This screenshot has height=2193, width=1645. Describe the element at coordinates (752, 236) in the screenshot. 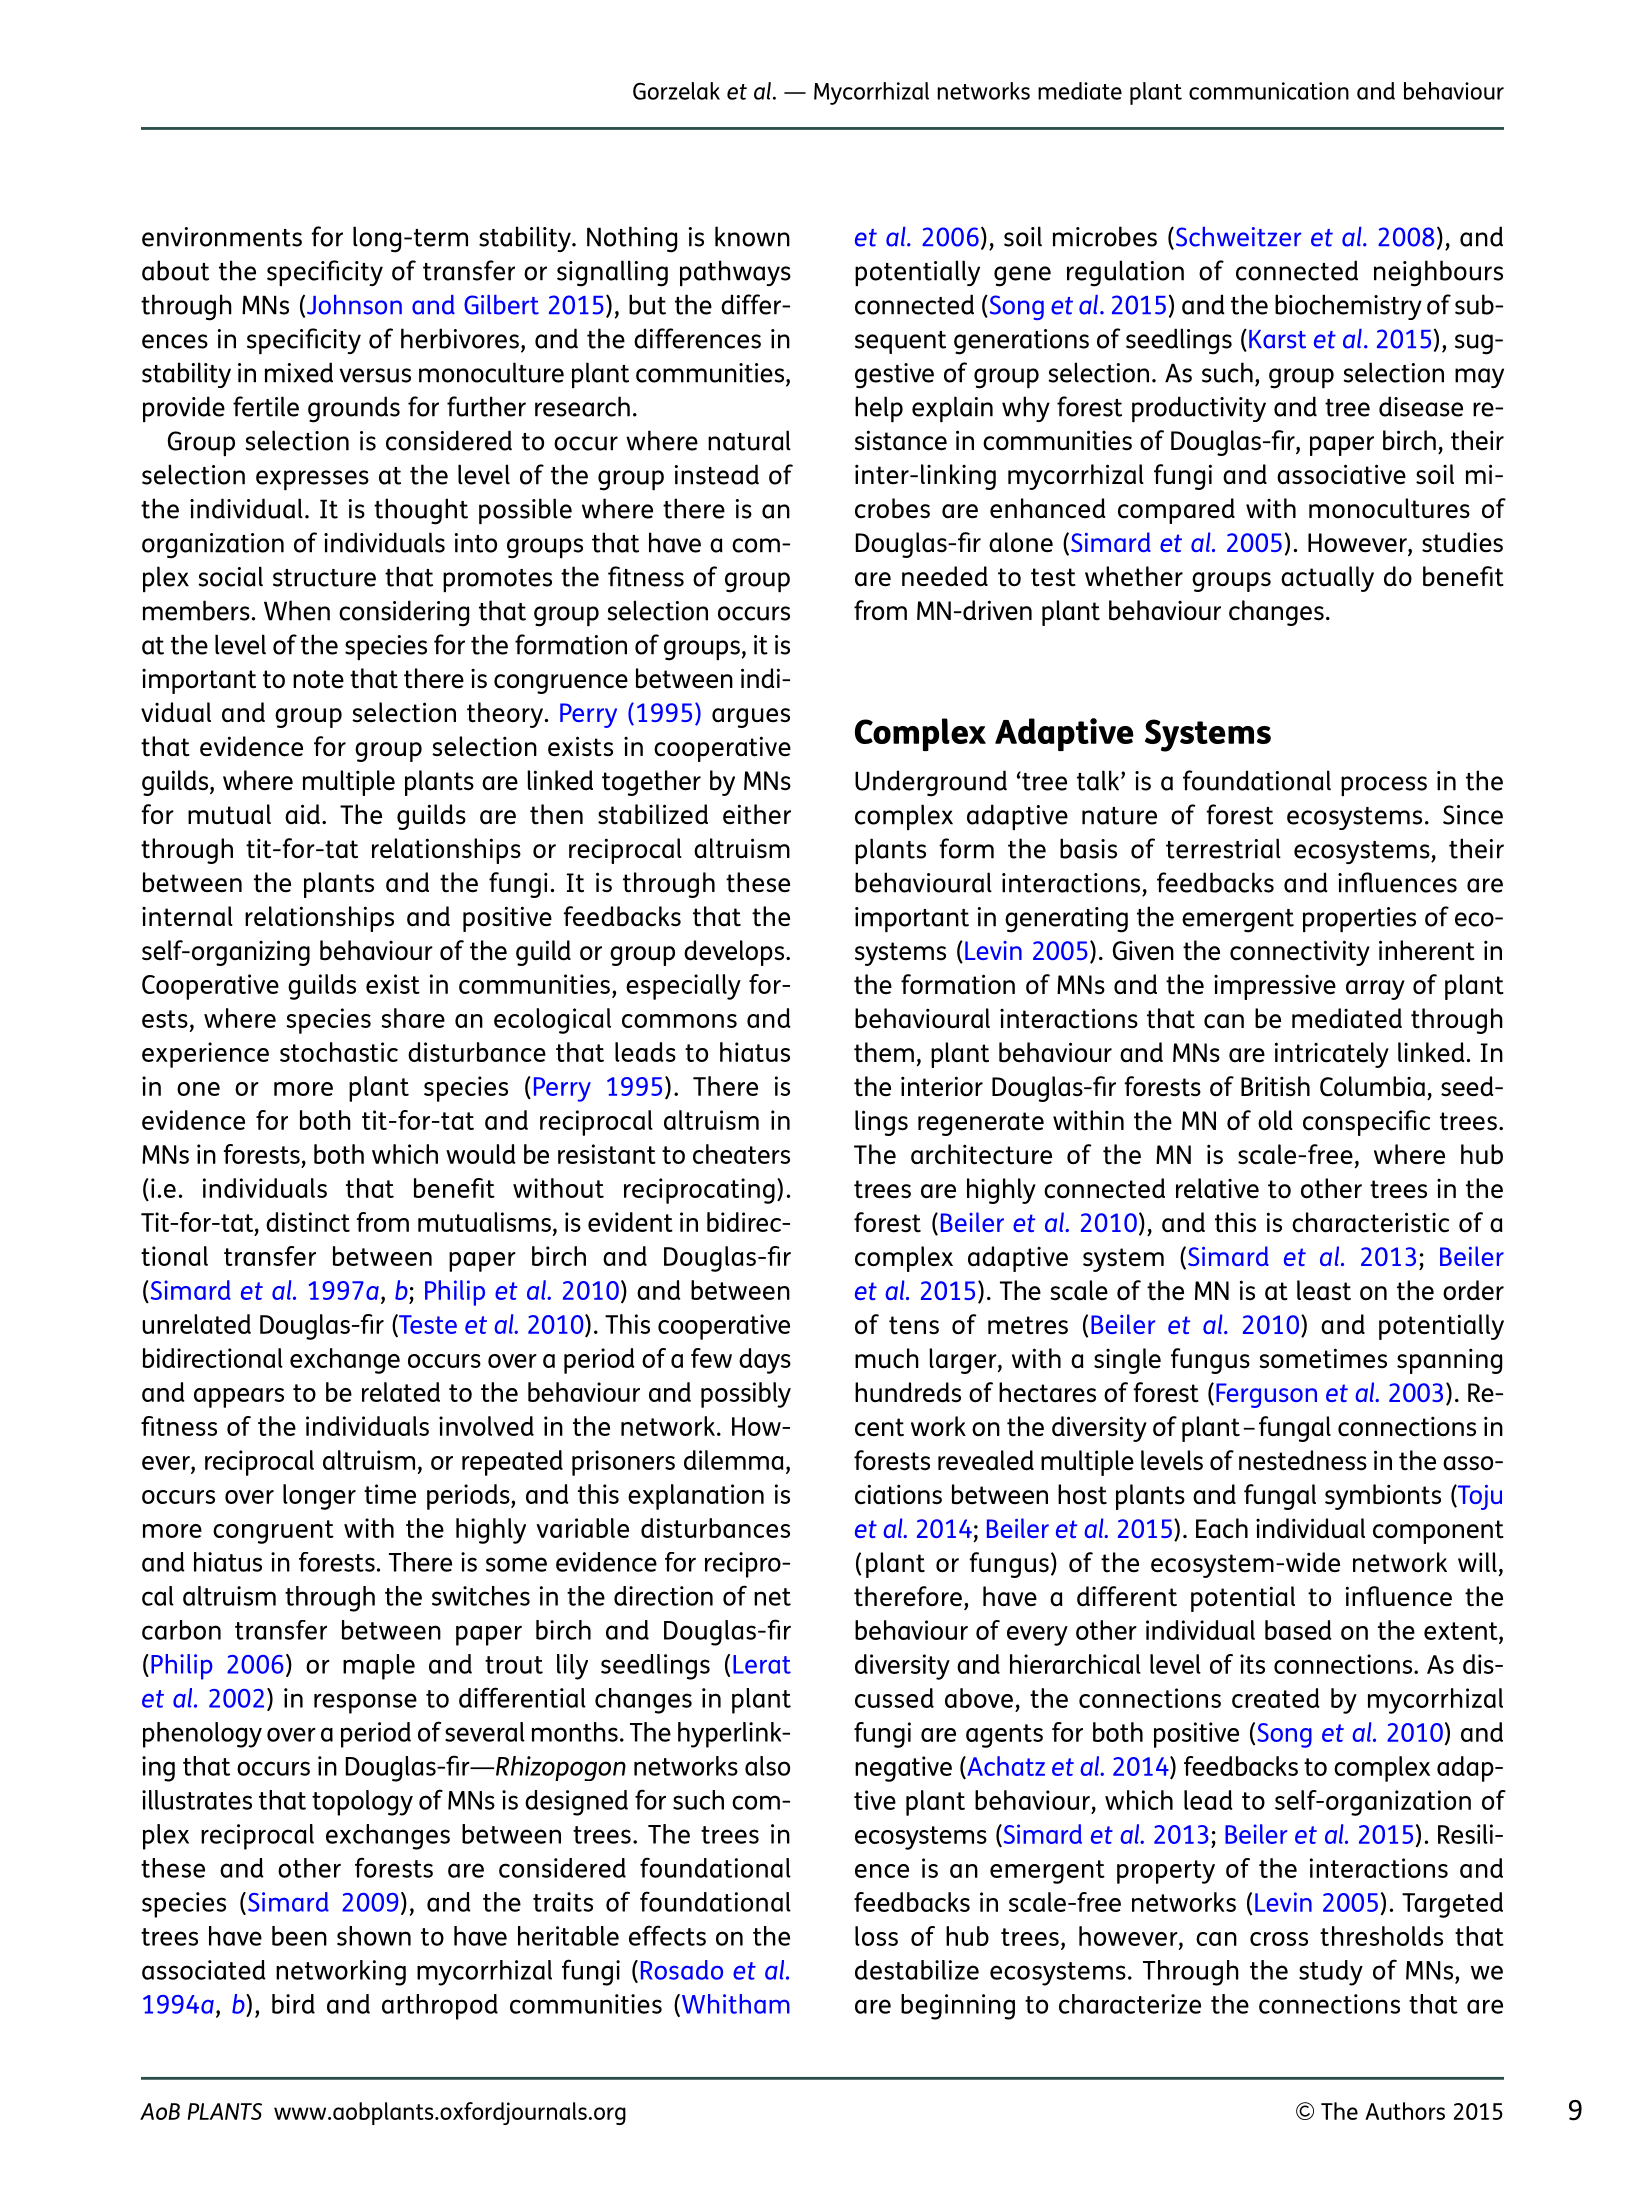

I see `known` at that location.
